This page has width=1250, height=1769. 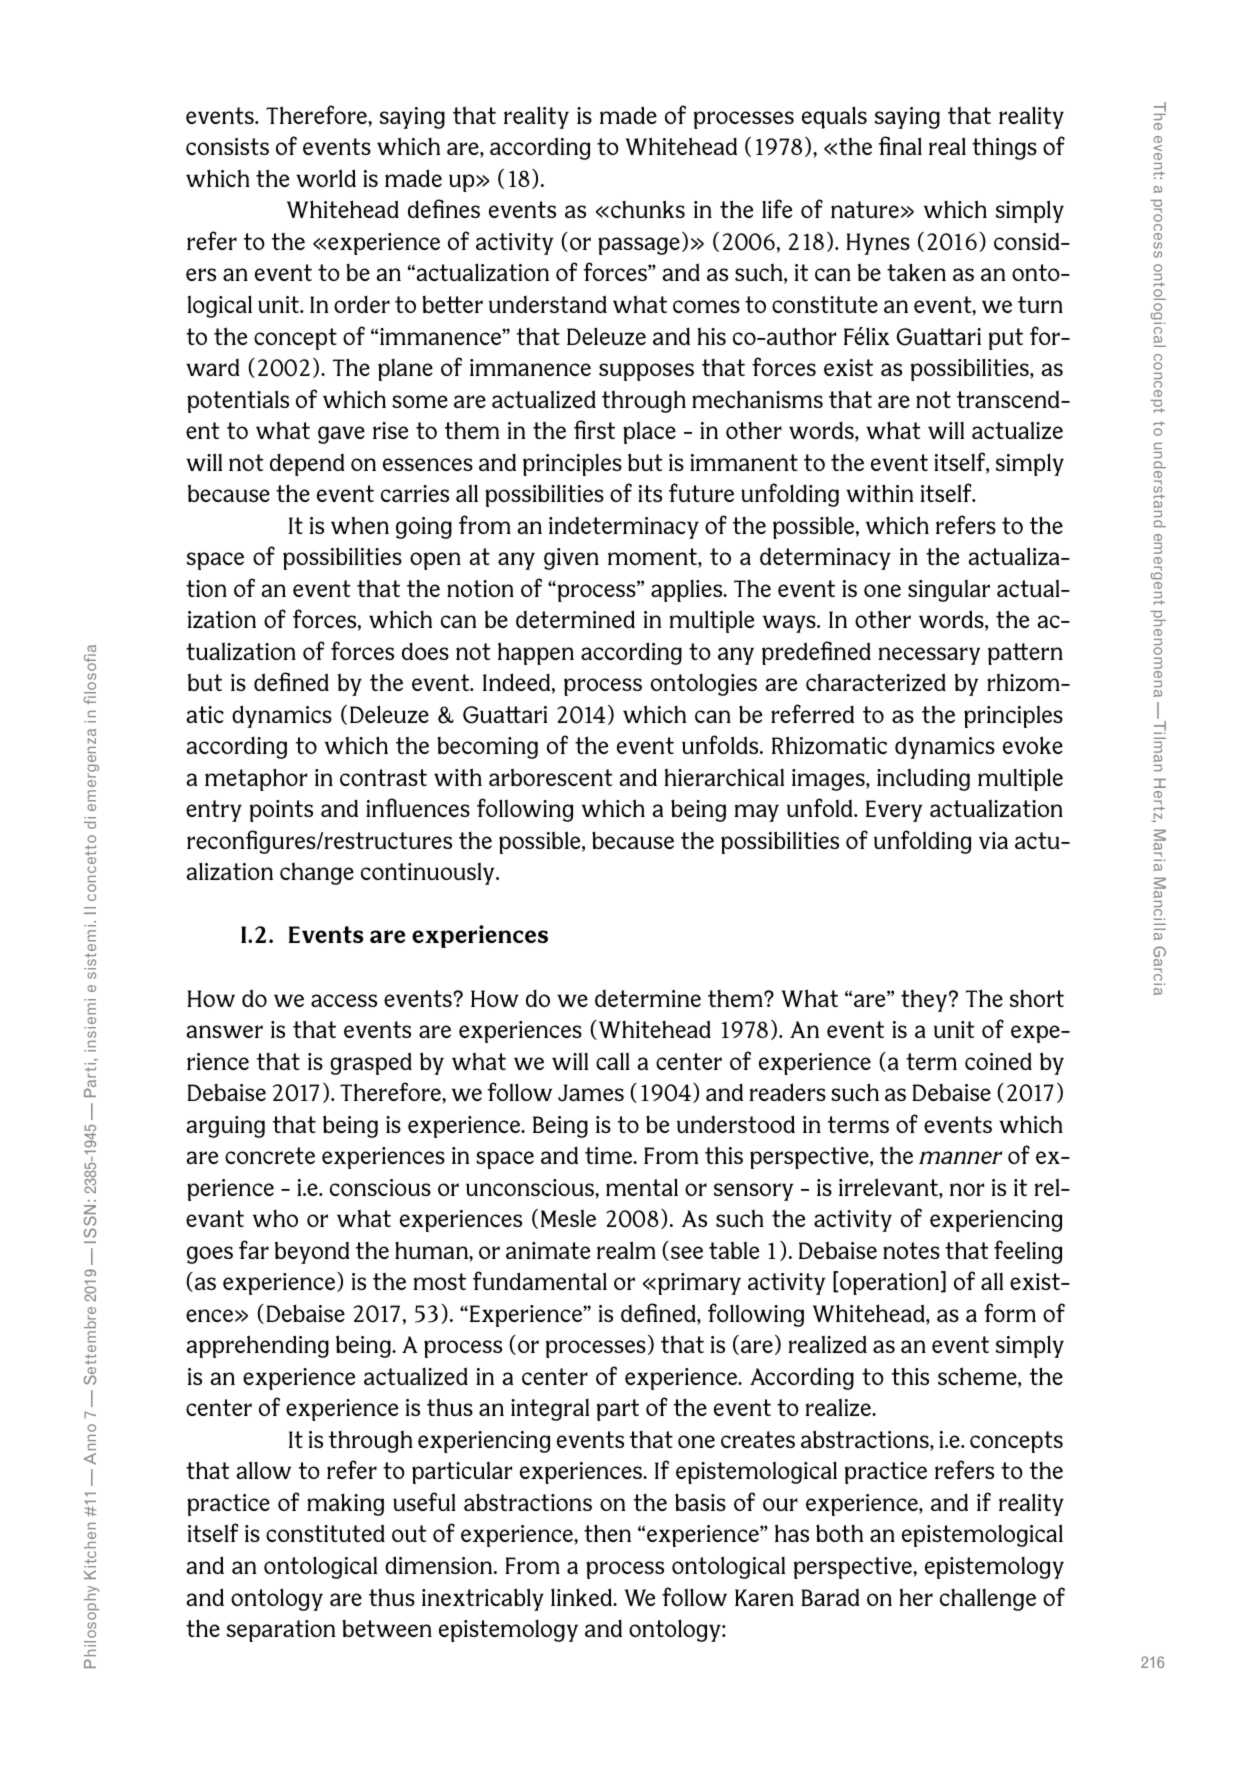 What do you see at coordinates (648, 209) in the page?
I see `chunks` at bounding box center [648, 209].
